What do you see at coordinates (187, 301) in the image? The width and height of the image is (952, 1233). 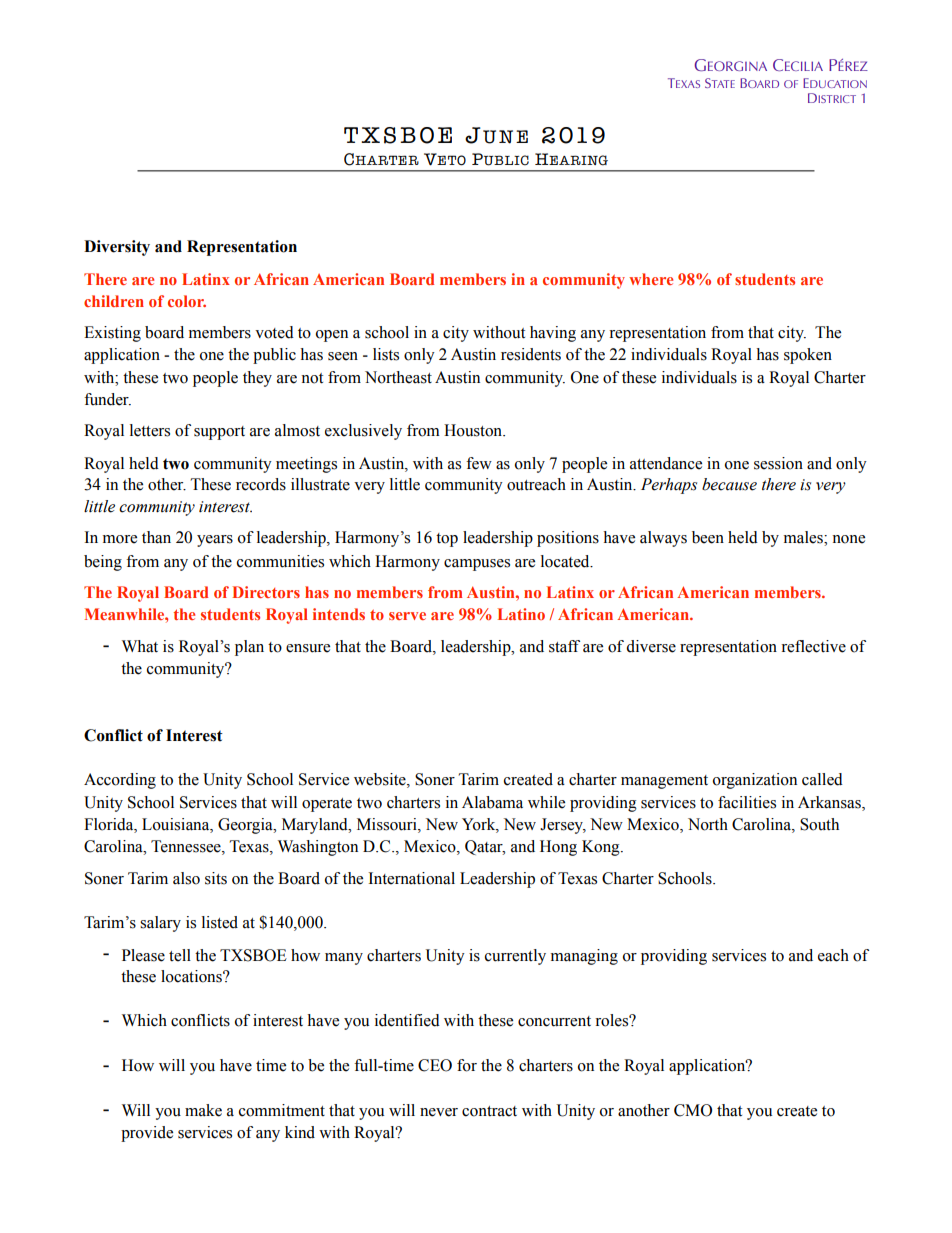 I see `color` at bounding box center [187, 301].
